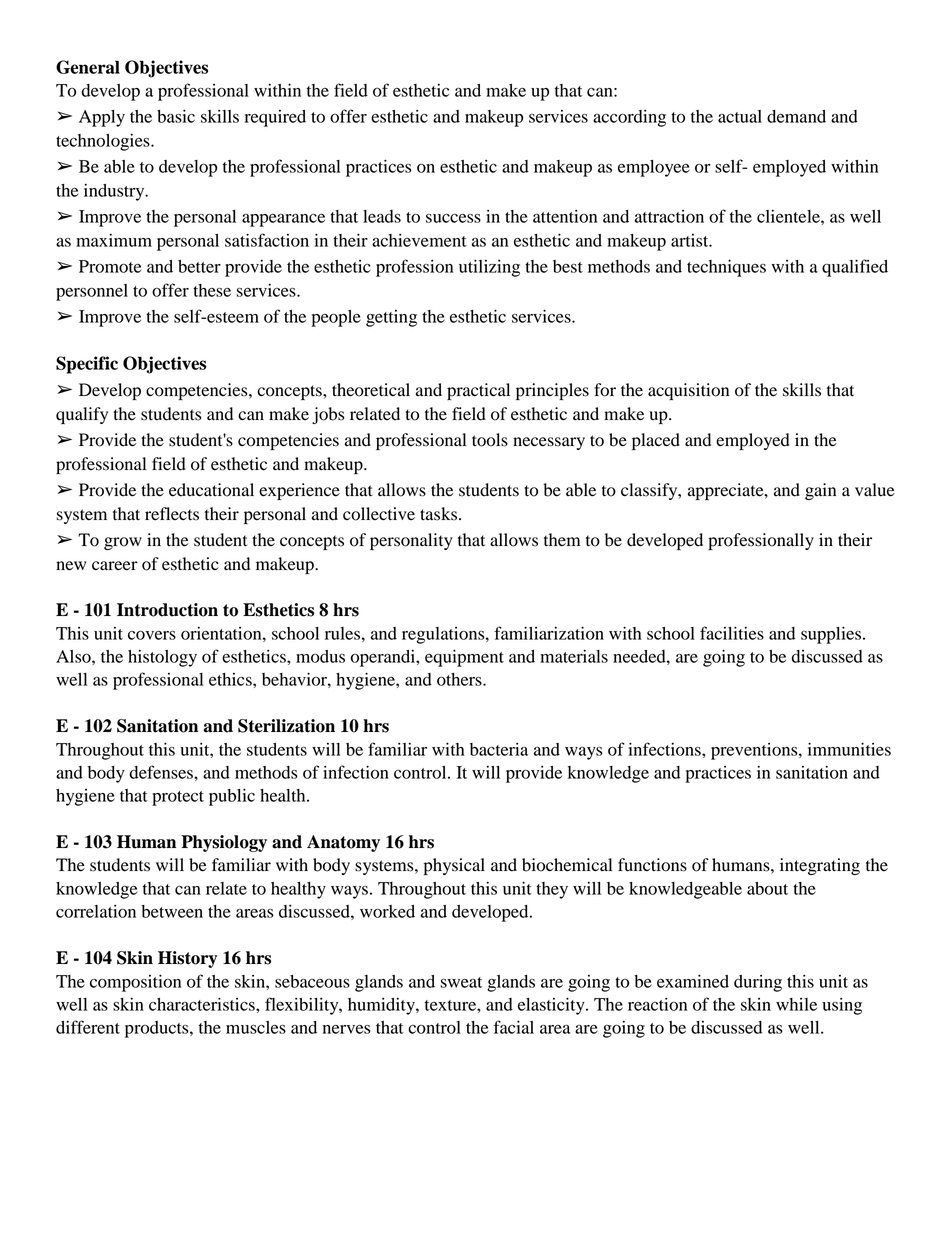 The height and width of the image is (1233, 952). I want to click on supplies, so click(831, 635).
